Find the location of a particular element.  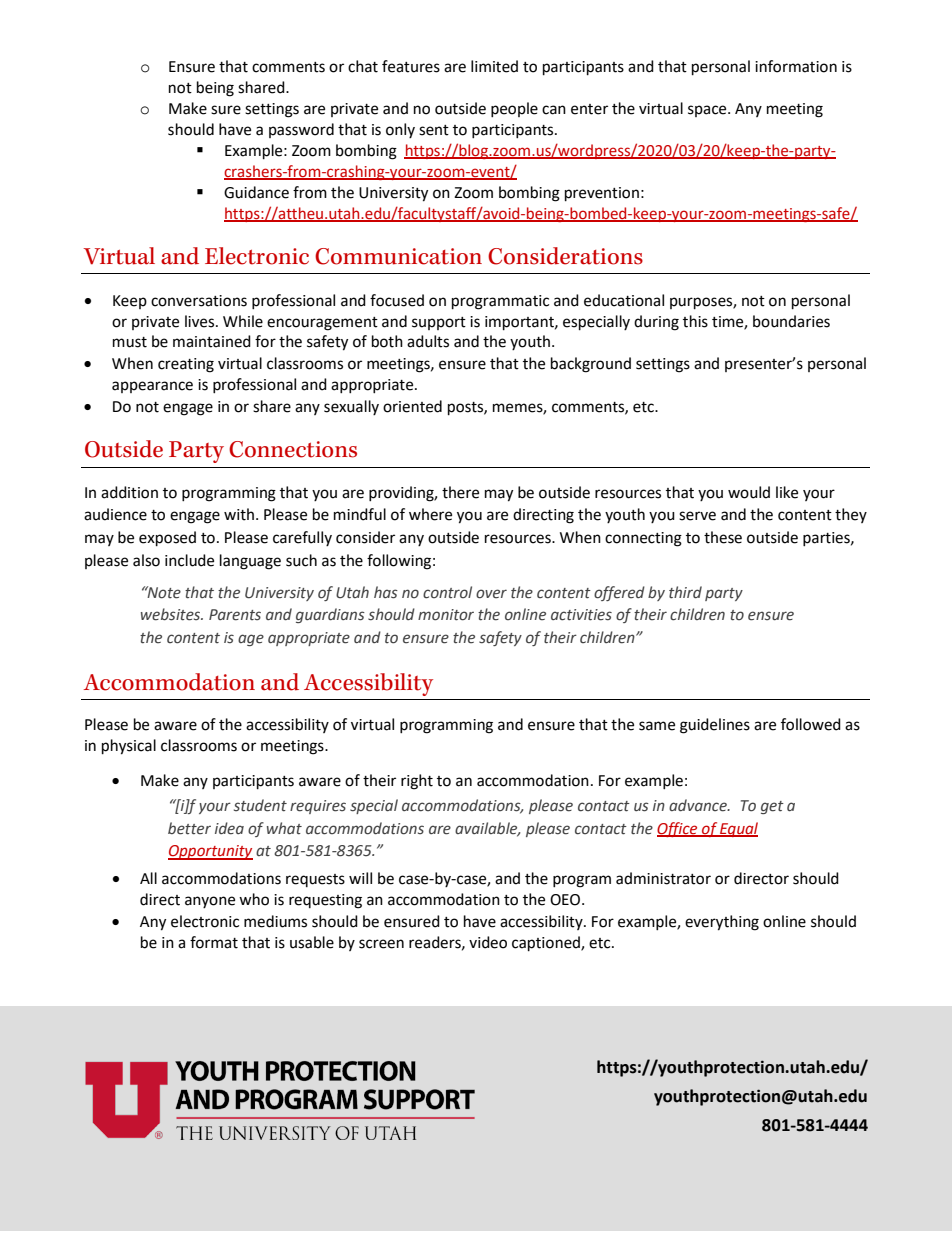

people is located at coordinates (514, 109).
